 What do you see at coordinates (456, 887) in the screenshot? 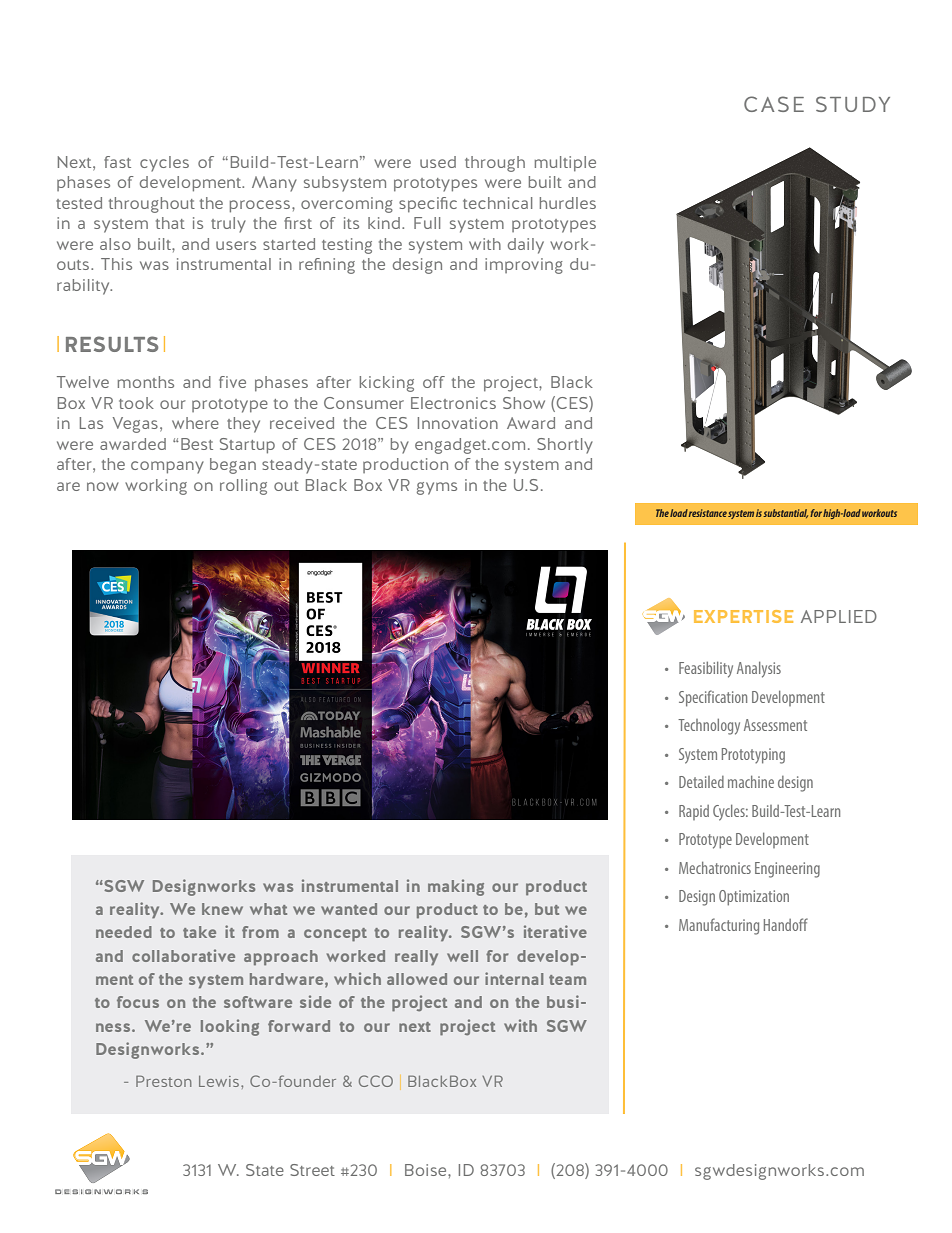
I see `making` at bounding box center [456, 887].
